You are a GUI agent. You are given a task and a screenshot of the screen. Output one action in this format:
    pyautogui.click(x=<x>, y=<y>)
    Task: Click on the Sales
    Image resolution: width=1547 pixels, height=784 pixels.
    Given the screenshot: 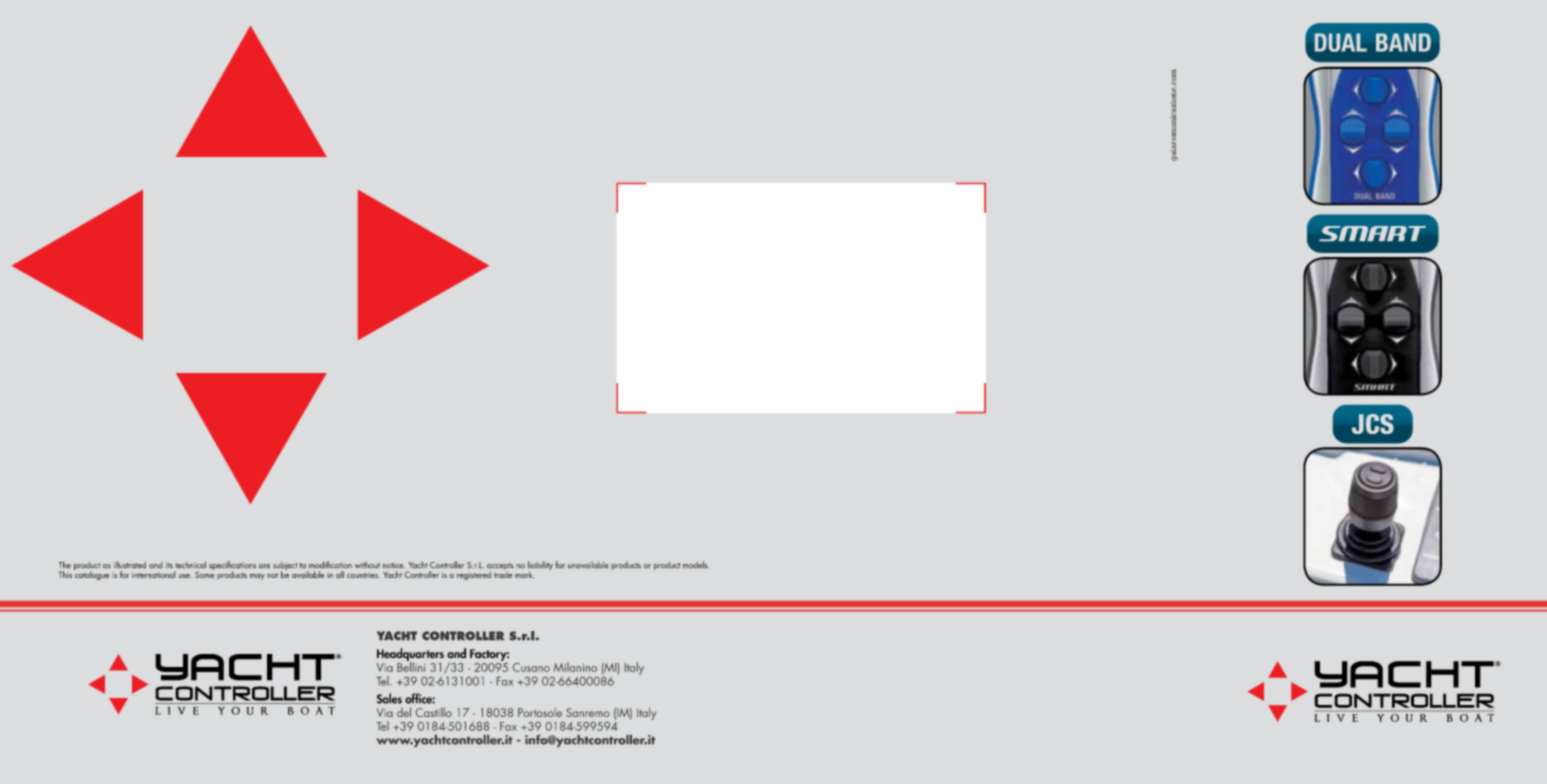 What is the action you would take?
    pyautogui.click(x=389, y=698)
